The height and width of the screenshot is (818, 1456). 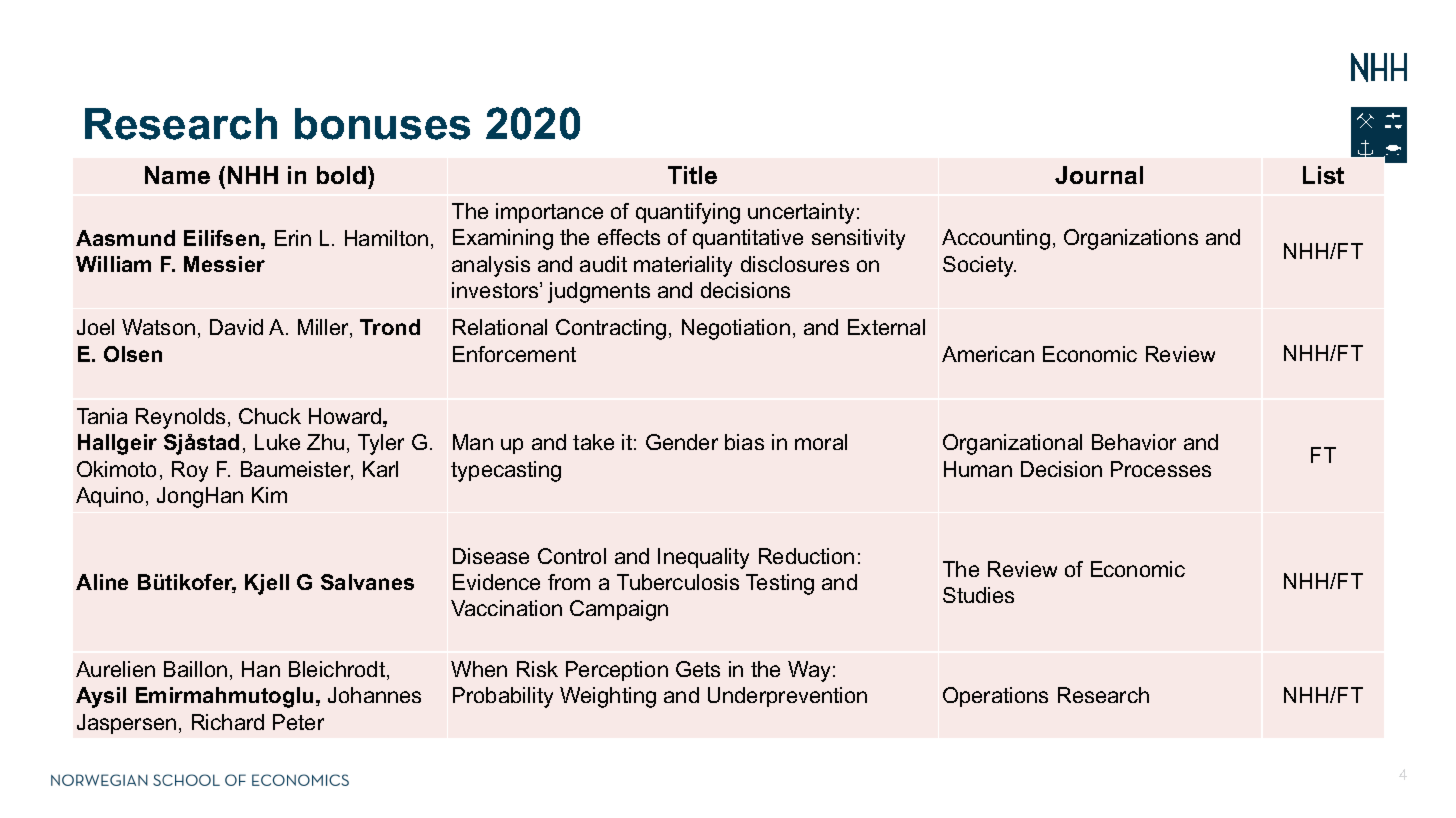 I want to click on Messier, so click(x=224, y=264).
